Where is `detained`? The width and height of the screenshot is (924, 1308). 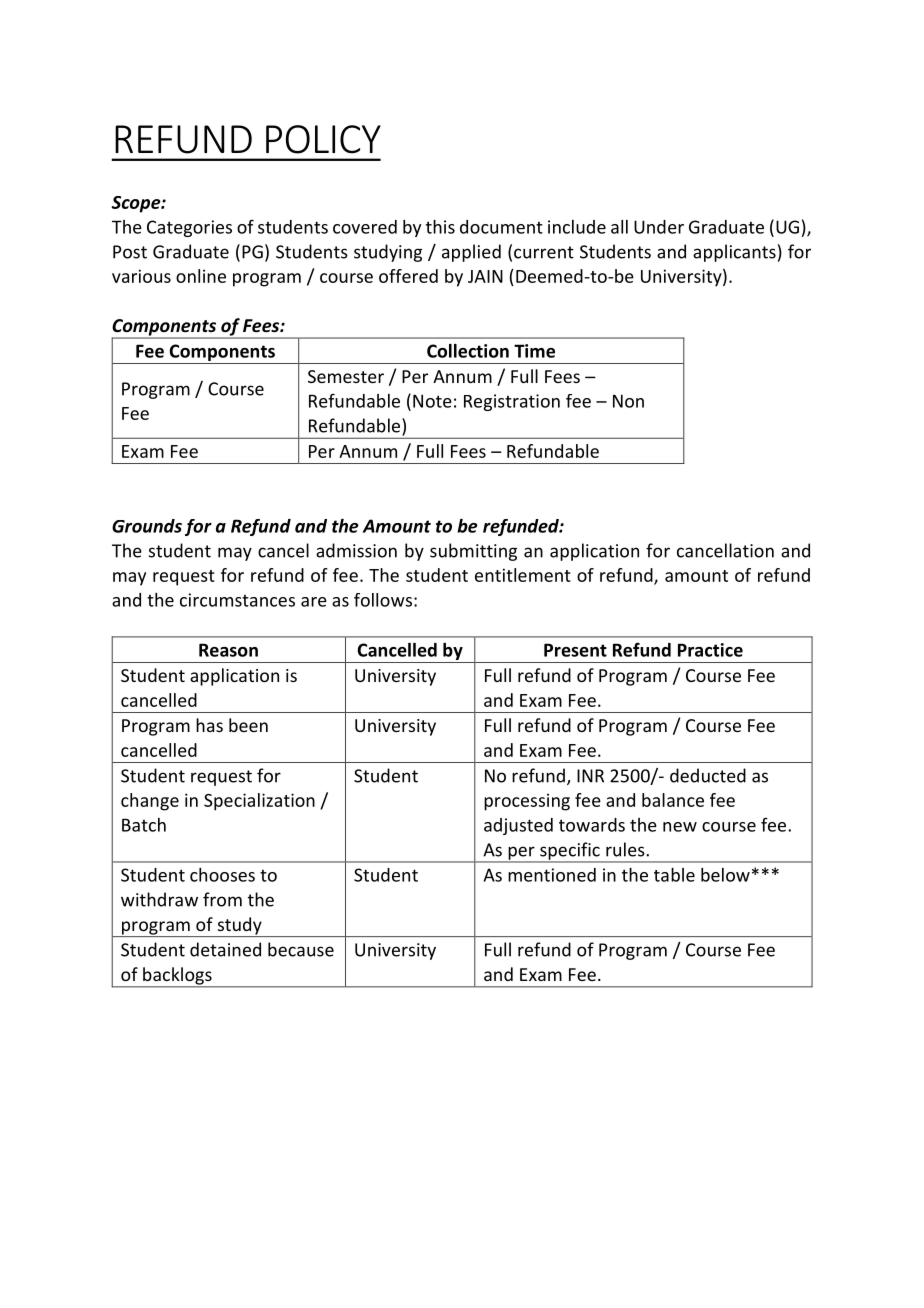 detained is located at coordinates (225, 949).
